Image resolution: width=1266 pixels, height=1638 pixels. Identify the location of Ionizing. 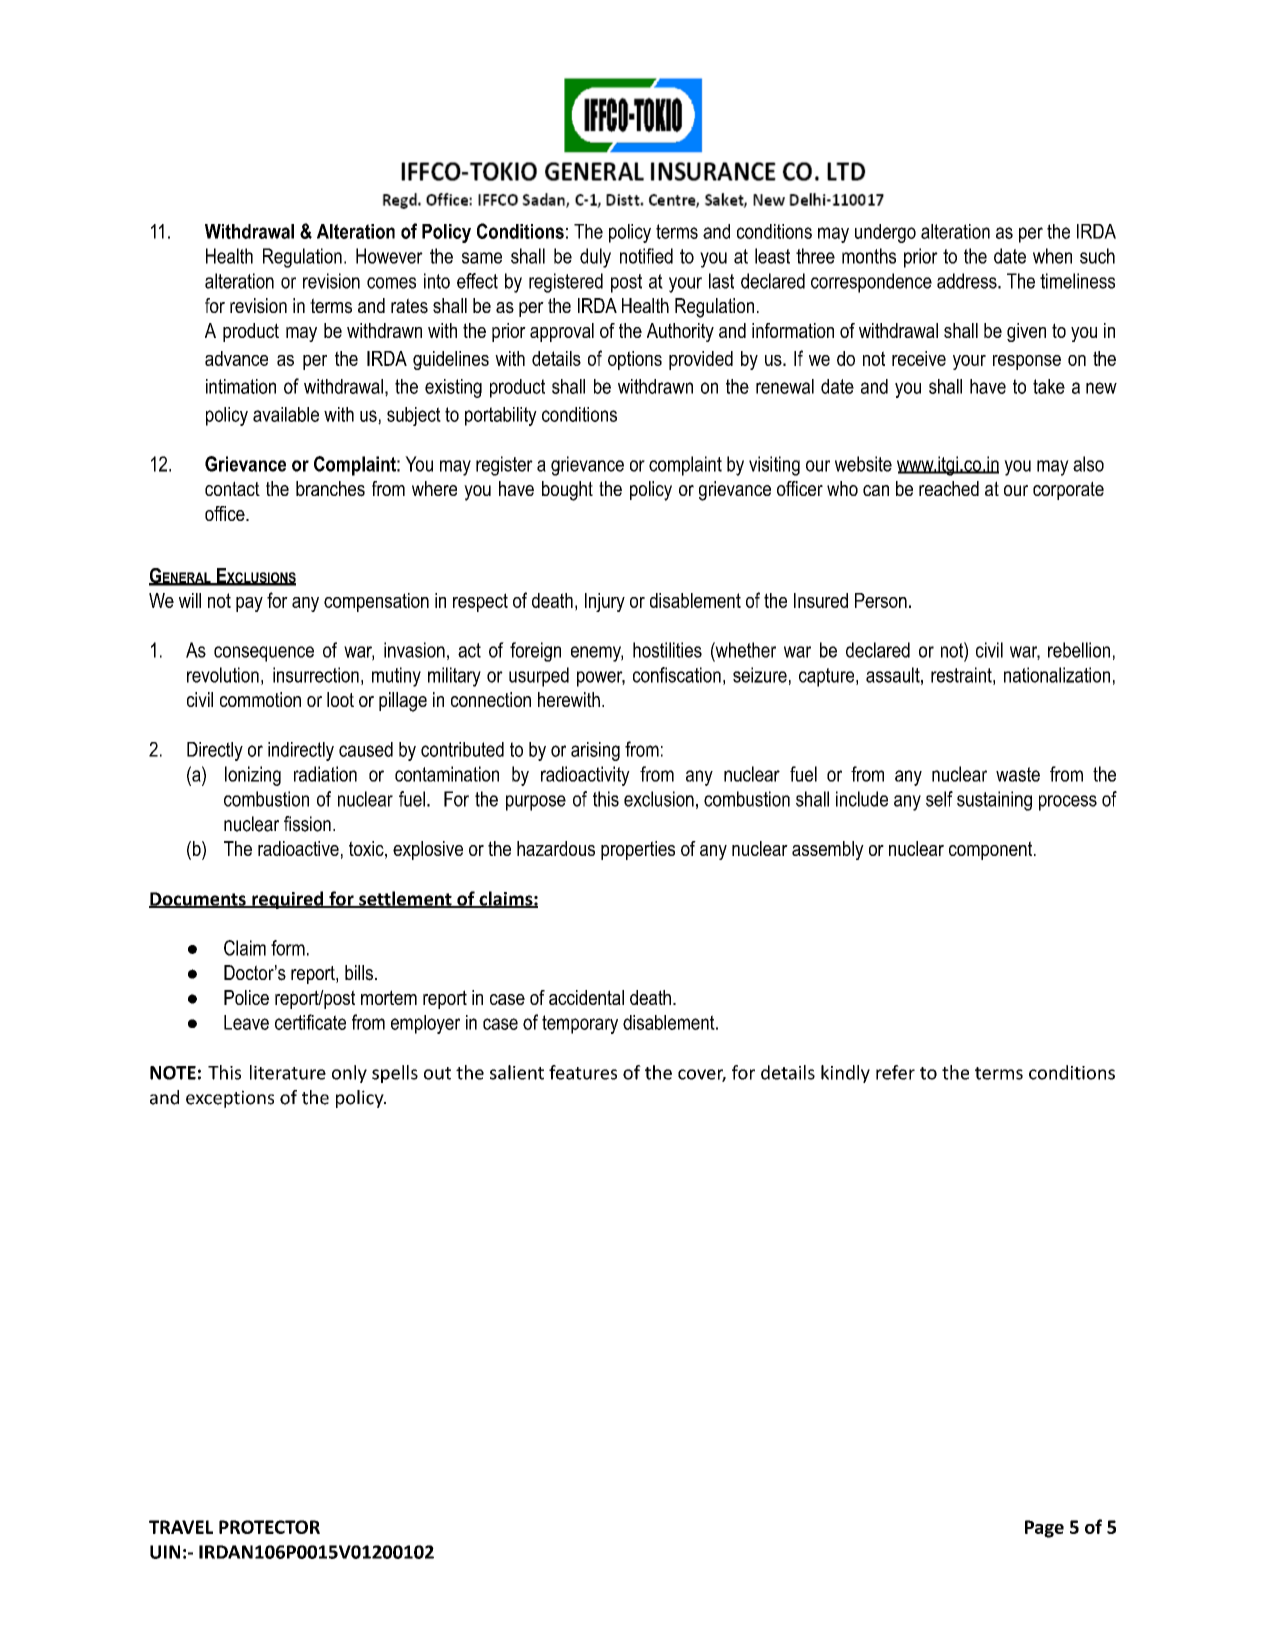
(253, 776).
